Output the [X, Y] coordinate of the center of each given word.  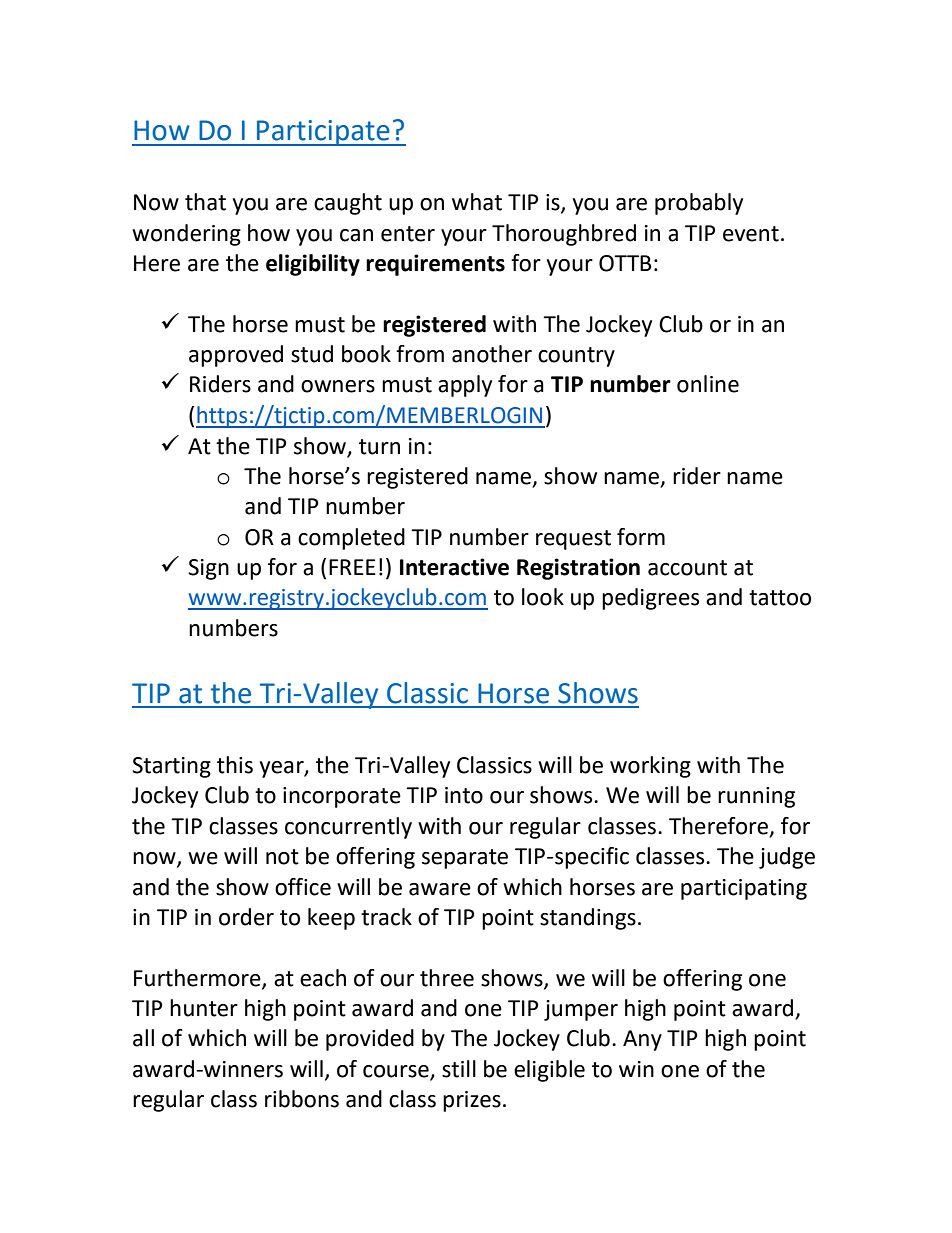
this [235, 765]
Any [642, 1040]
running [756, 797]
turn [379, 447]
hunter [204, 1008]
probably [699, 204]
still [459, 1069]
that [205, 202]
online [708, 384]
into [464, 795]
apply [465, 386]
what [477, 202]
